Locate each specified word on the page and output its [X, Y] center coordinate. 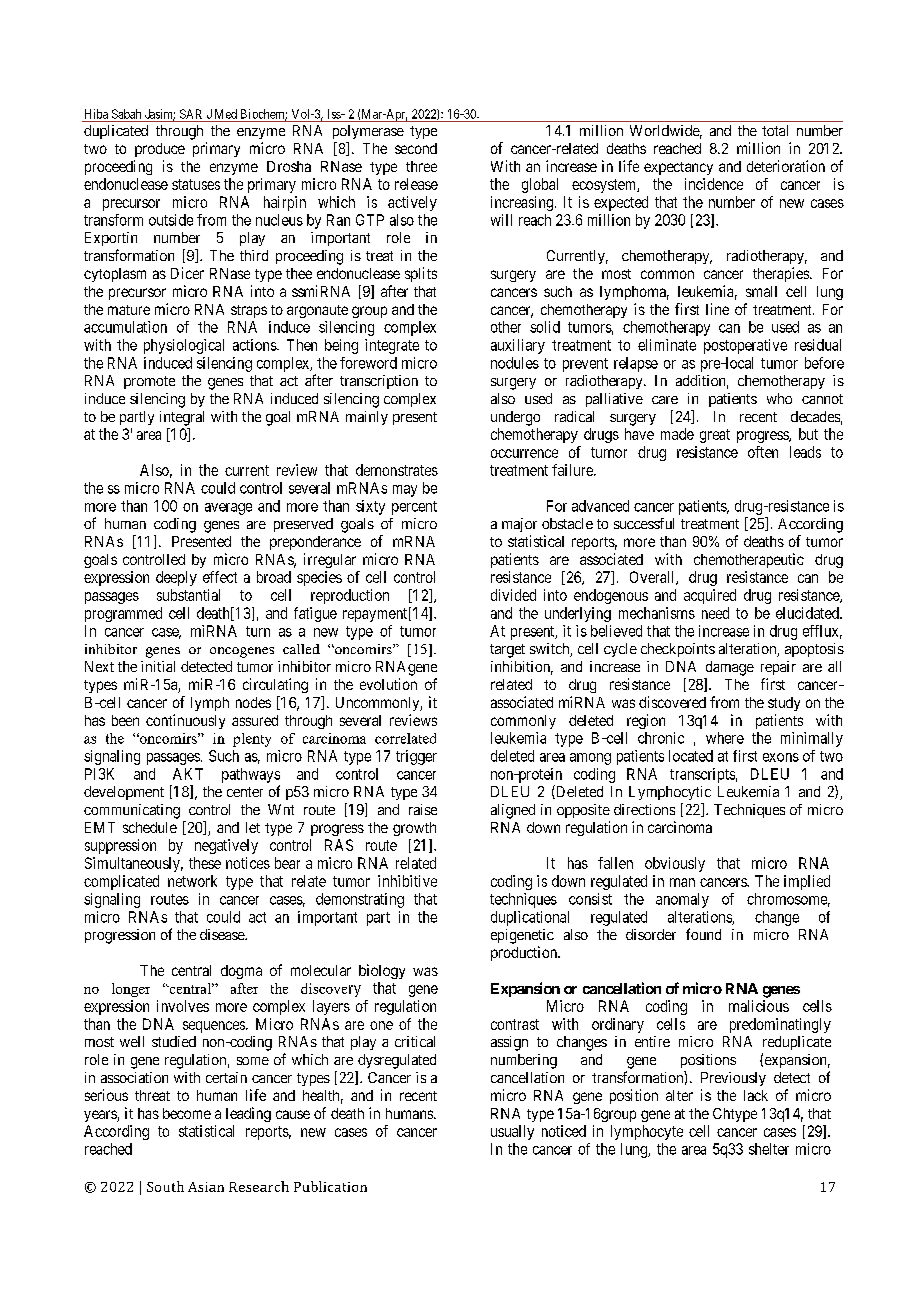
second [416, 148]
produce [160, 150]
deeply [176, 578]
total [775, 130]
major [519, 525]
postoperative [745, 346]
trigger [416, 757]
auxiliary [518, 346]
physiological [184, 346]
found [703, 934]
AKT [188, 774]
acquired [710, 596]
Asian [206, 1187]
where [725, 738]
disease [223, 934]
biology [382, 971]
